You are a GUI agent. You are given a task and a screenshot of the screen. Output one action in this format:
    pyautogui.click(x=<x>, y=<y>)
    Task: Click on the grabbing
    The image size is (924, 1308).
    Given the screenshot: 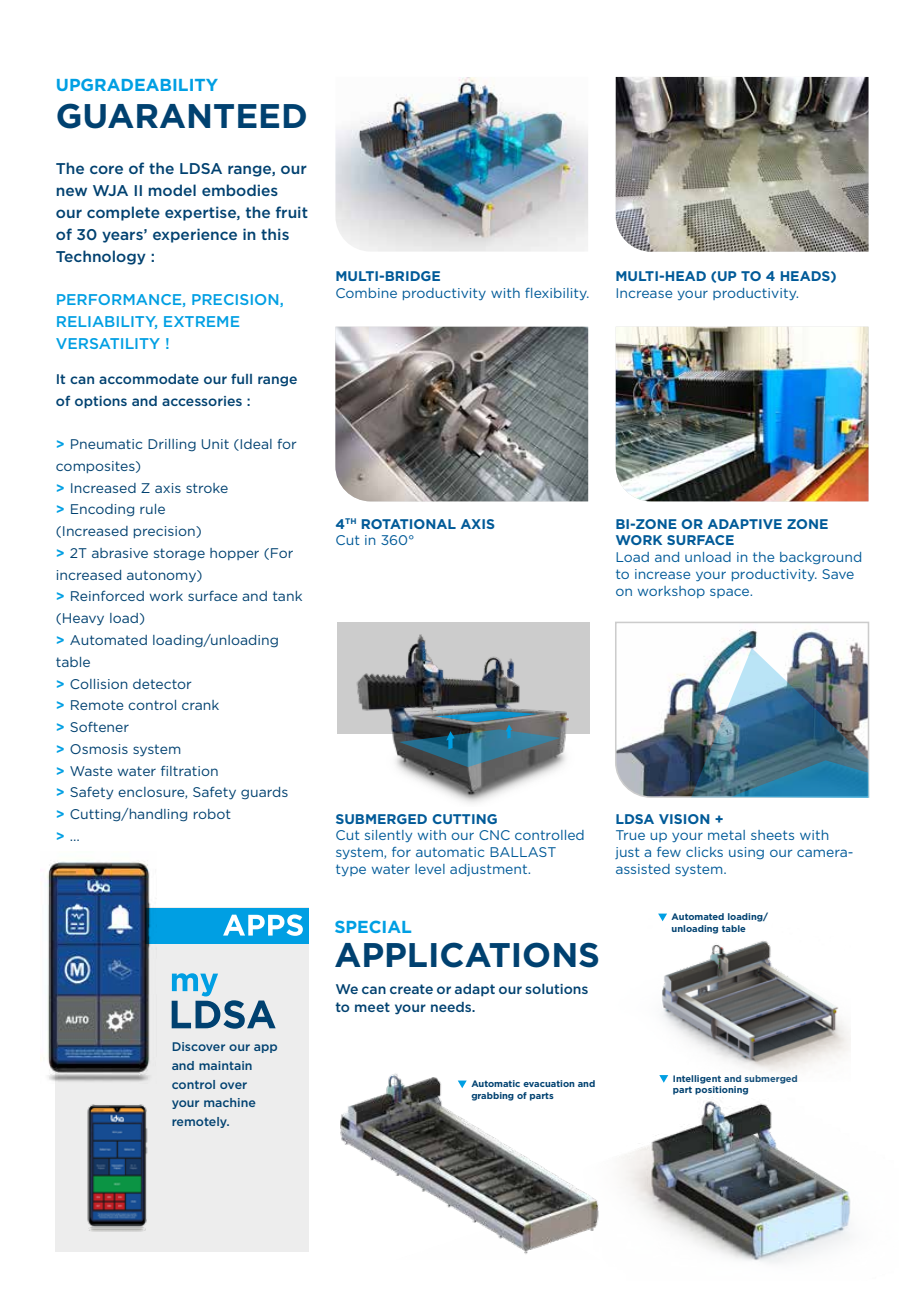 What is the action you would take?
    pyautogui.click(x=492, y=1096)
